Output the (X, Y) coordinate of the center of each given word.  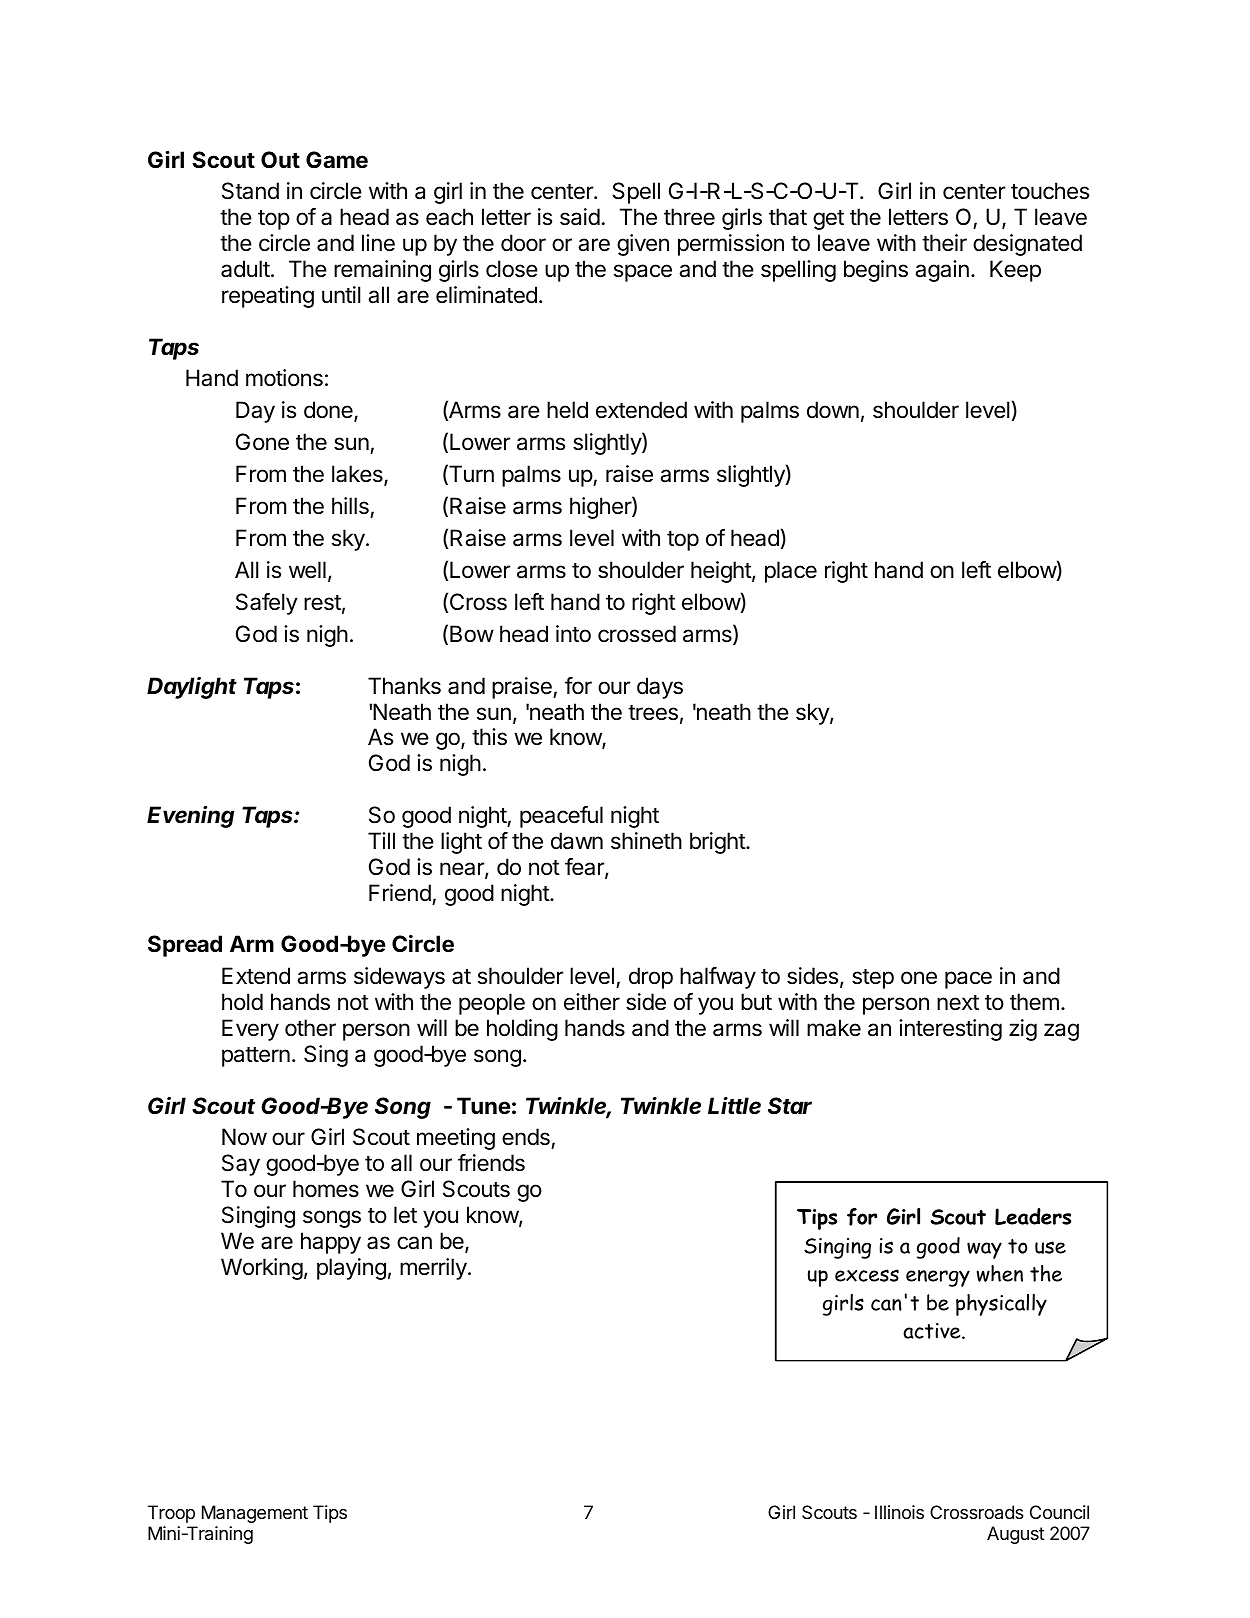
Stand (250, 191)
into (573, 634)
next (958, 1003)
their (944, 243)
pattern (256, 1057)
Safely (267, 604)
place (791, 572)
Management (255, 1514)
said (580, 217)
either (592, 1002)
